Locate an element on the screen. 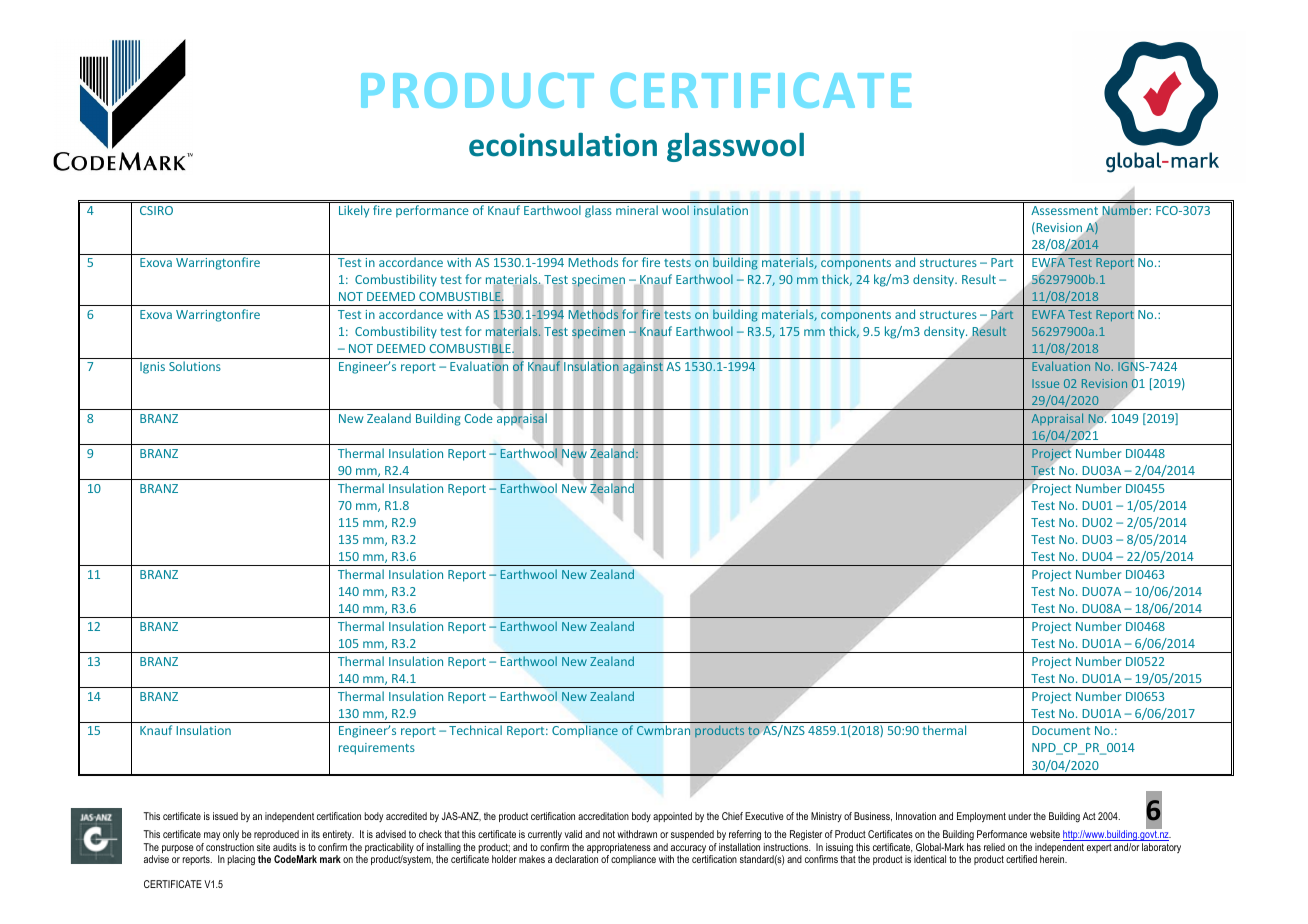  CSIRO is located at coordinates (156, 210).
